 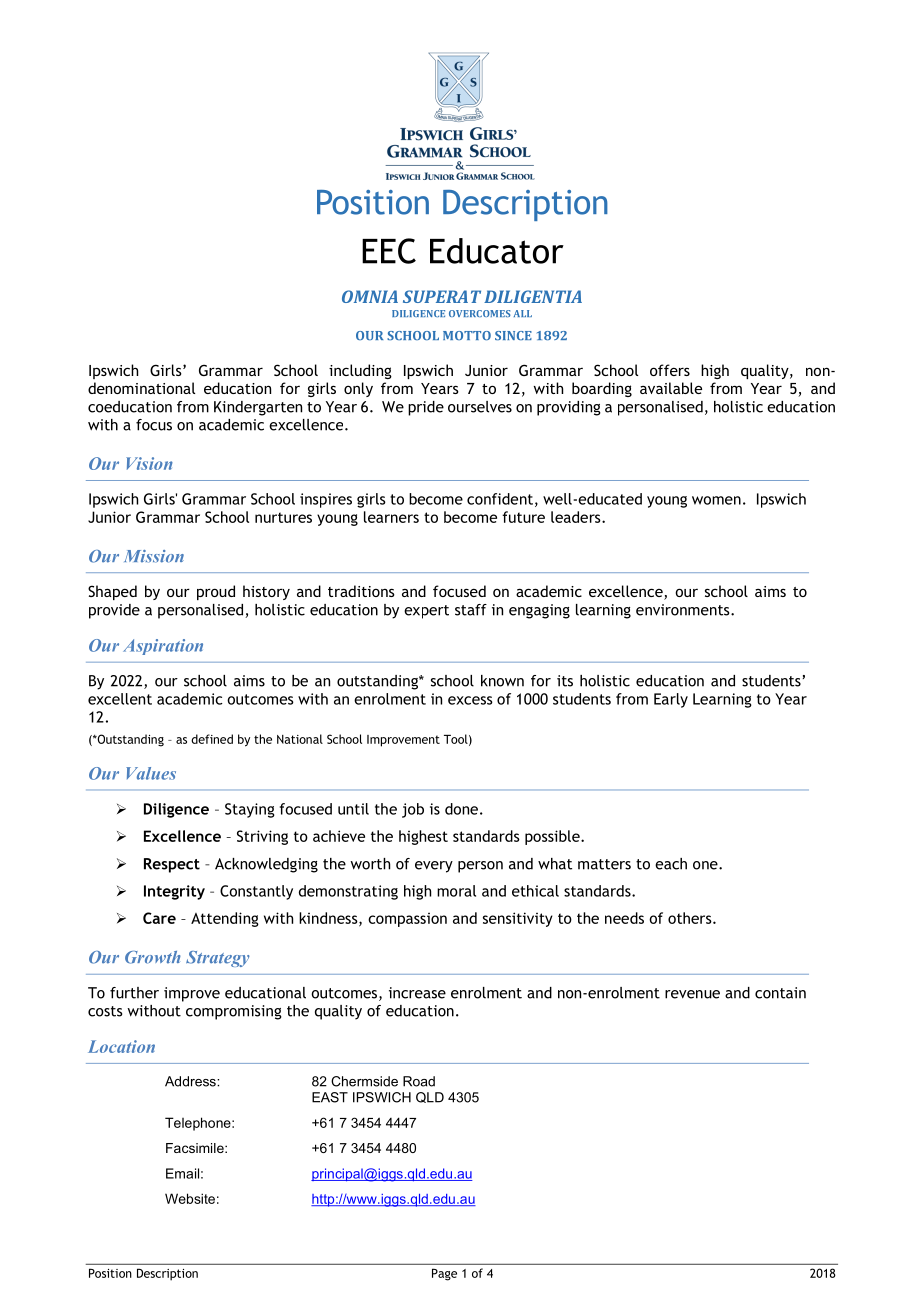 I want to click on OVERCOMES, so click(x=480, y=313).
